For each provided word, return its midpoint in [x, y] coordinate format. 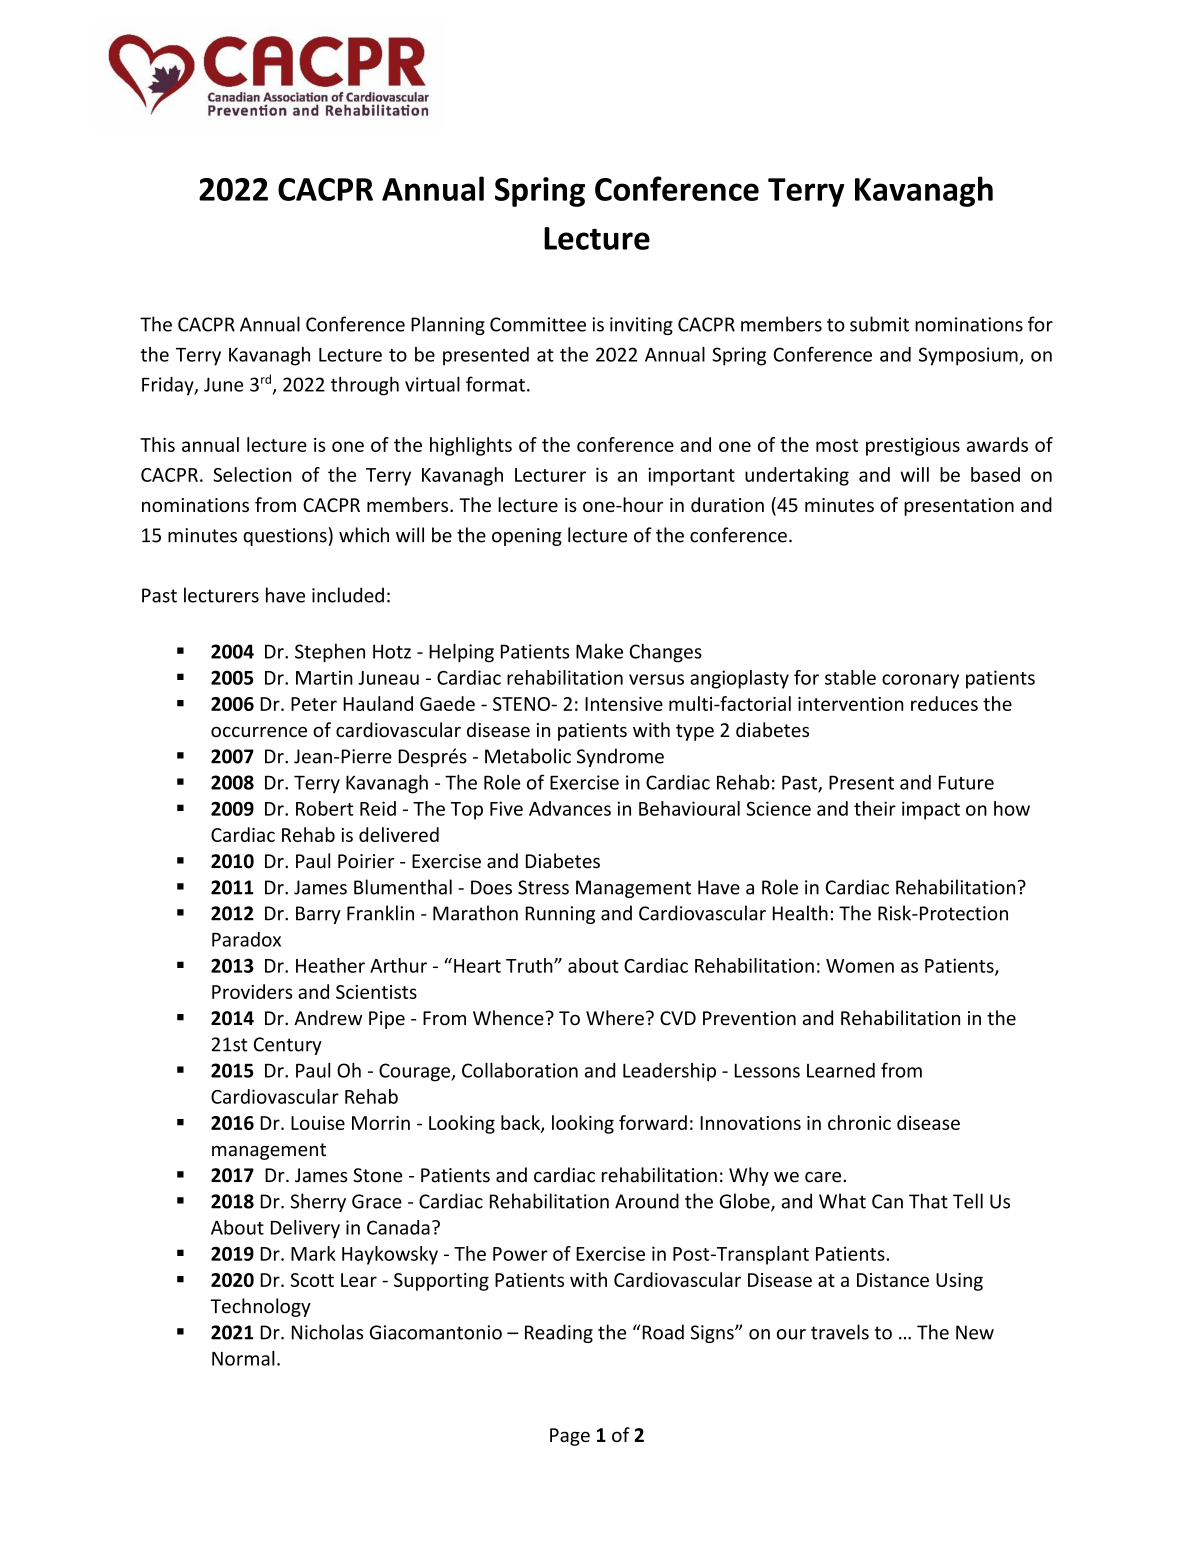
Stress [543, 887]
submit [879, 324]
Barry [318, 915]
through [365, 386]
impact [931, 810]
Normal [243, 1358]
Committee [538, 324]
